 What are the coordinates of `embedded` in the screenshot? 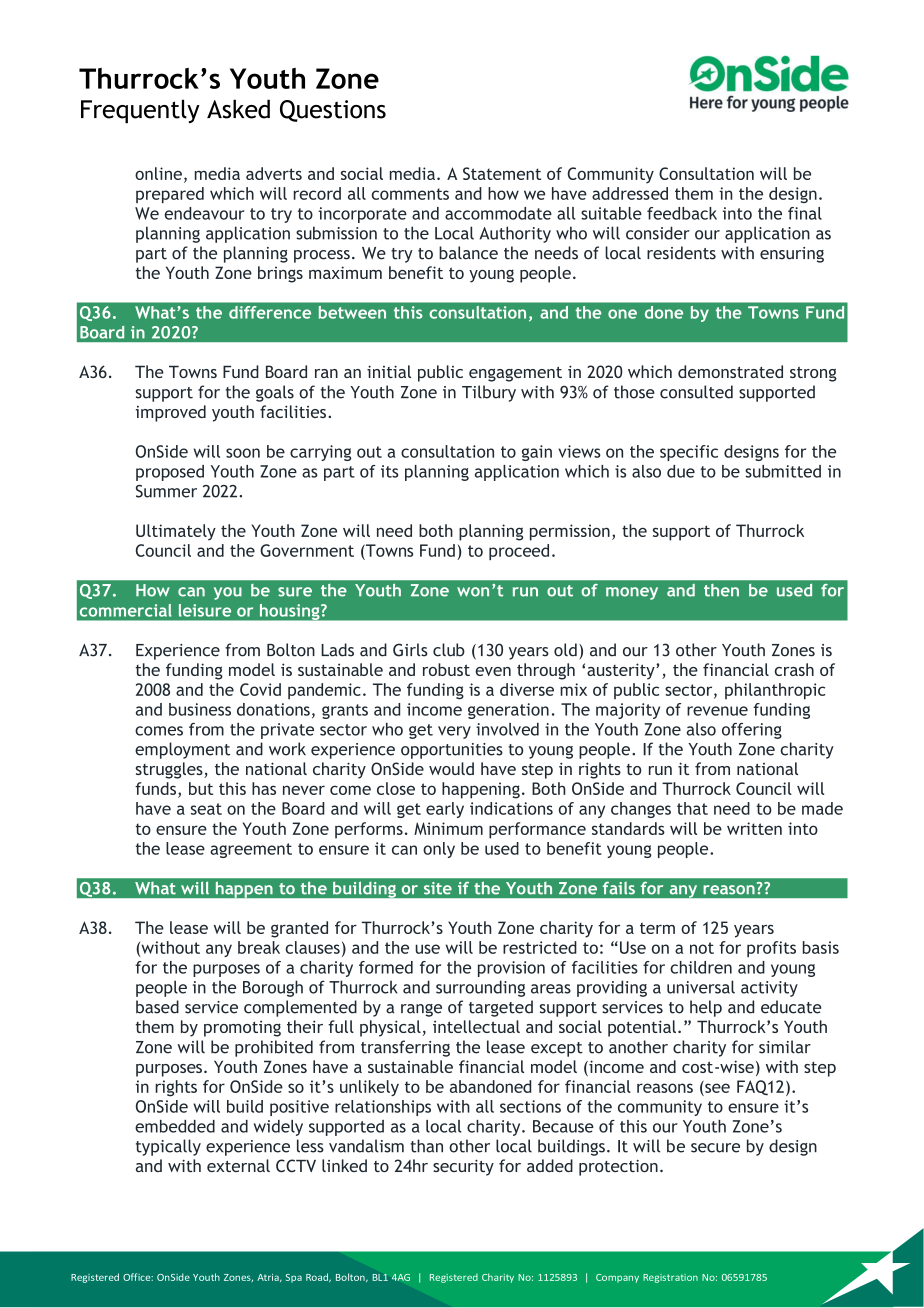 It's located at (175, 1126).
